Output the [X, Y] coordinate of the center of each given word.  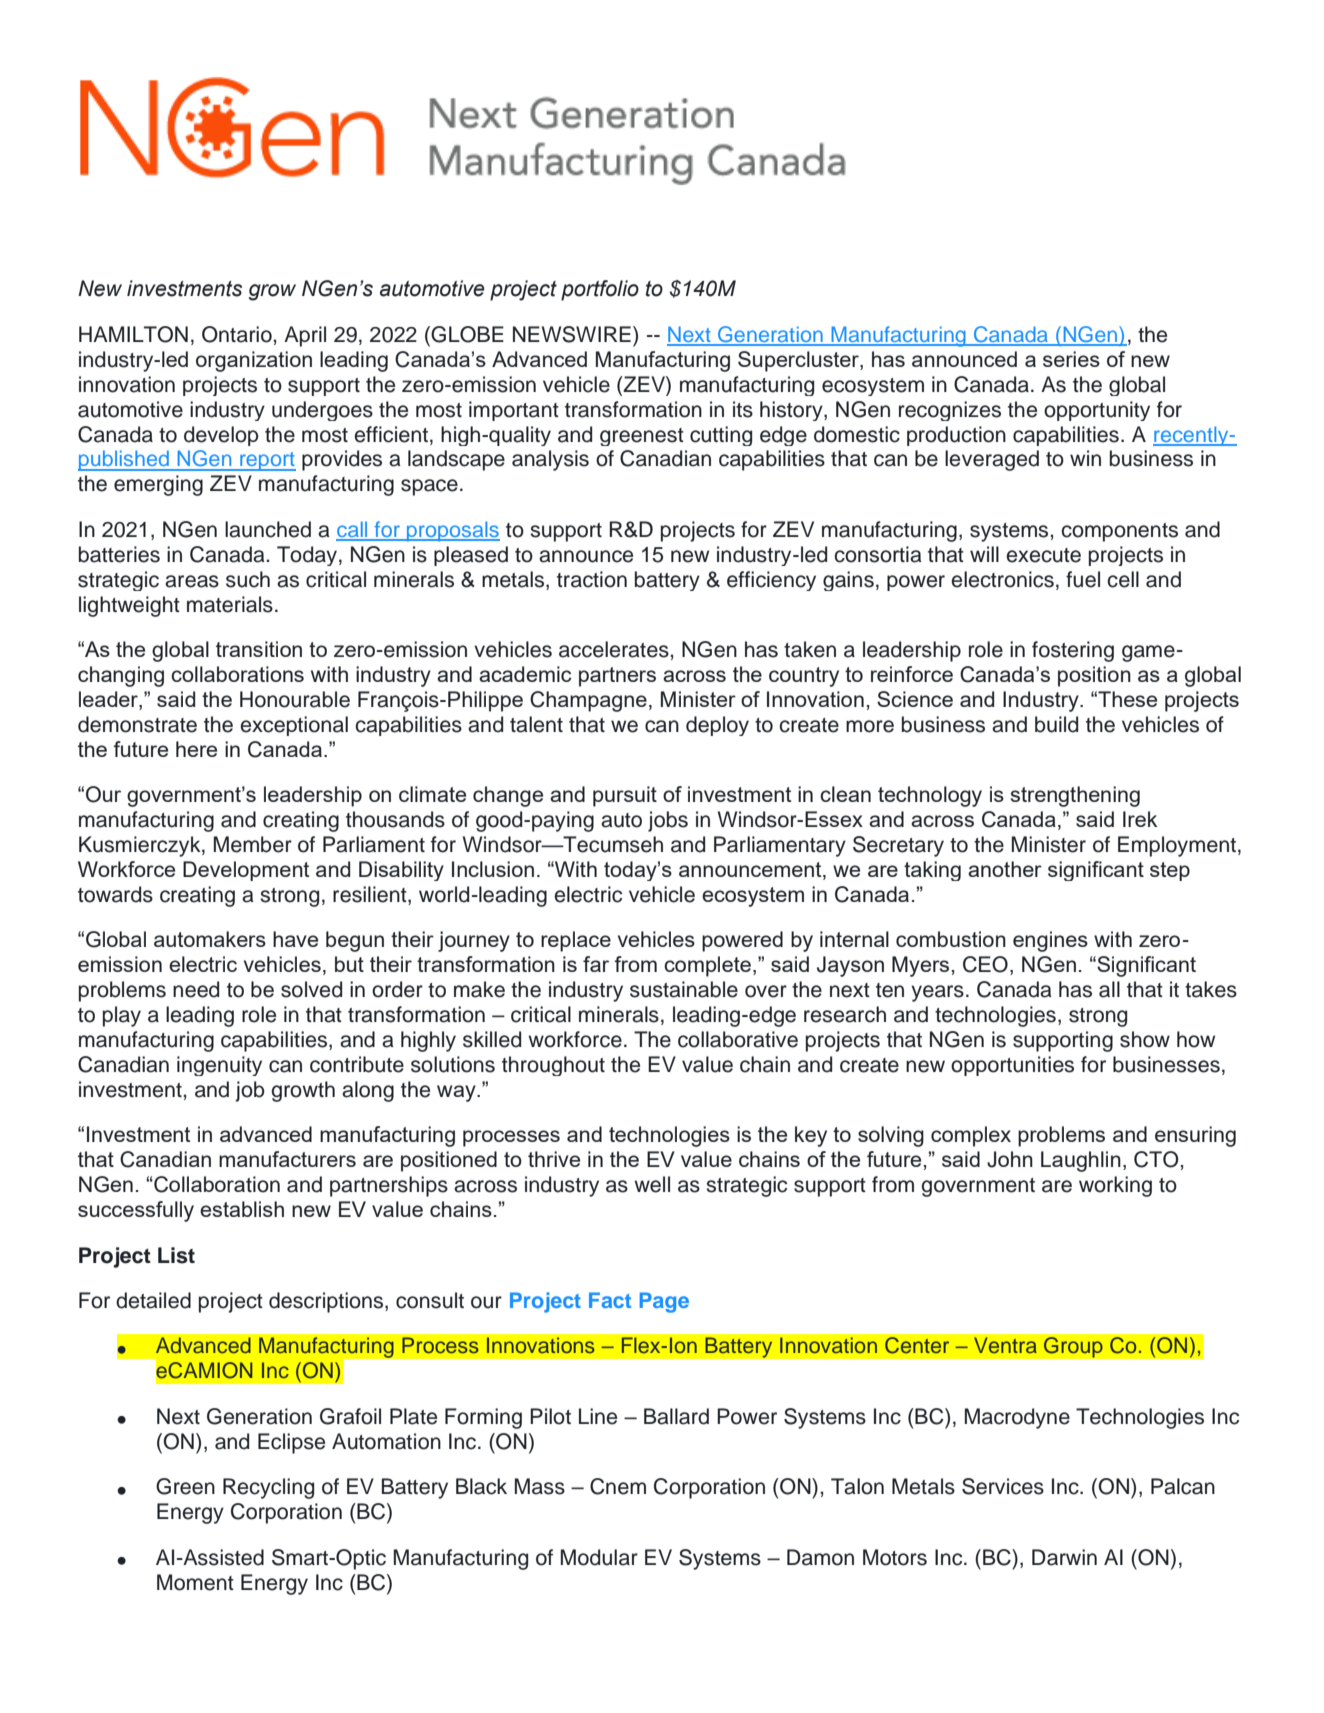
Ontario [238, 334]
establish [242, 1209]
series [1071, 359]
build [1056, 724]
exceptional [294, 726]
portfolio [600, 290]
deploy [717, 726]
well [652, 1184]
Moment [195, 1582]
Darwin [1064, 1557]
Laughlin [1081, 1161]
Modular [599, 1557]
